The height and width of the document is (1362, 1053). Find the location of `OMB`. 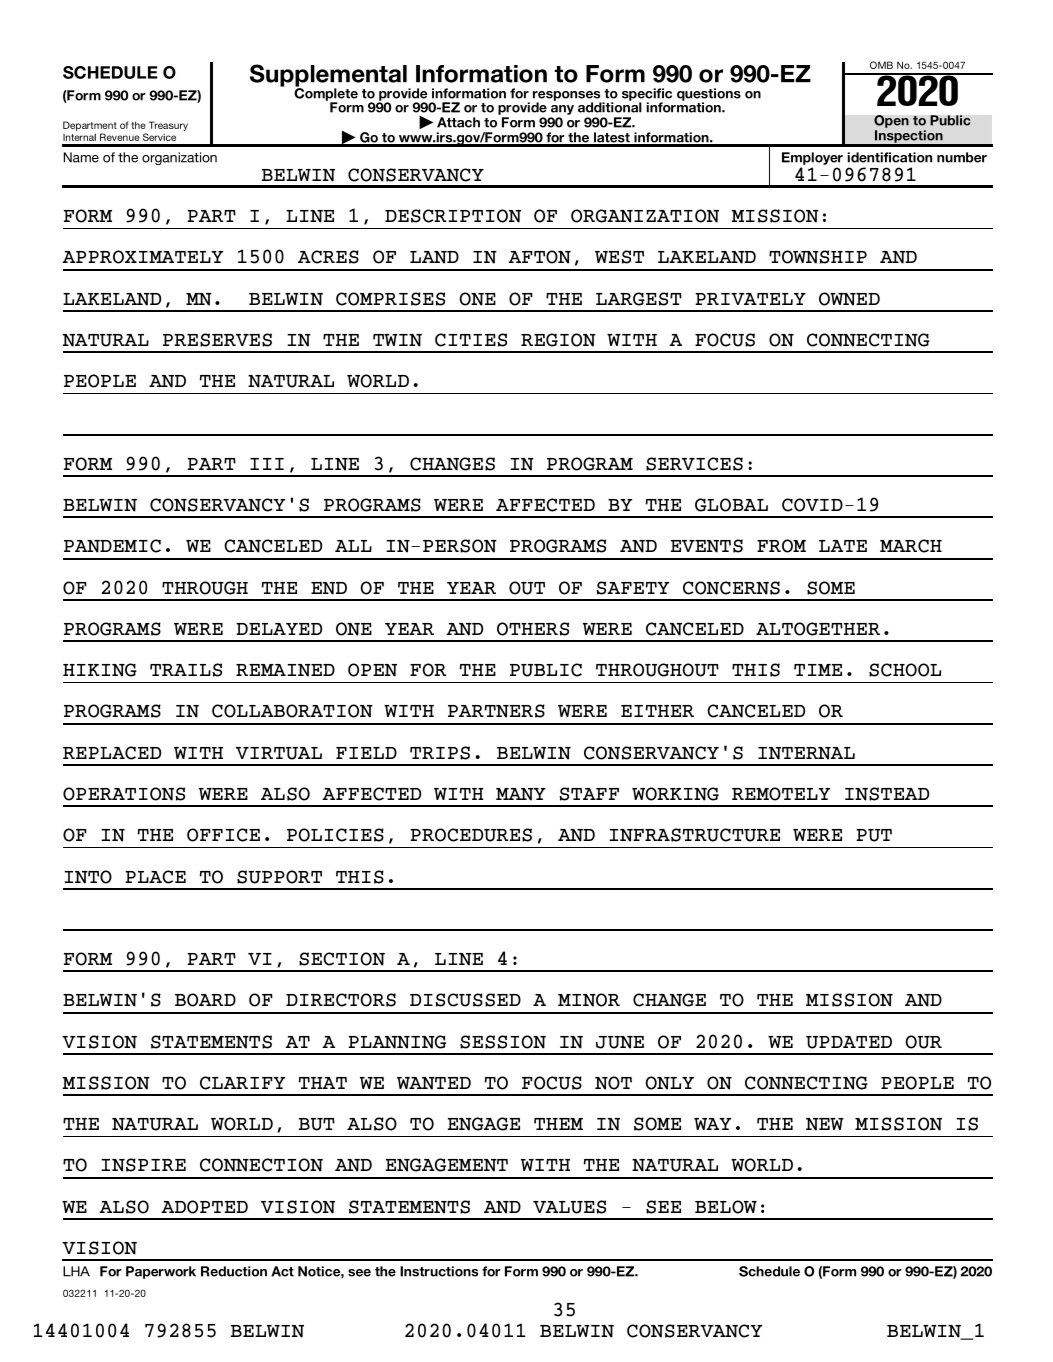

OMB is located at coordinates (881, 65).
